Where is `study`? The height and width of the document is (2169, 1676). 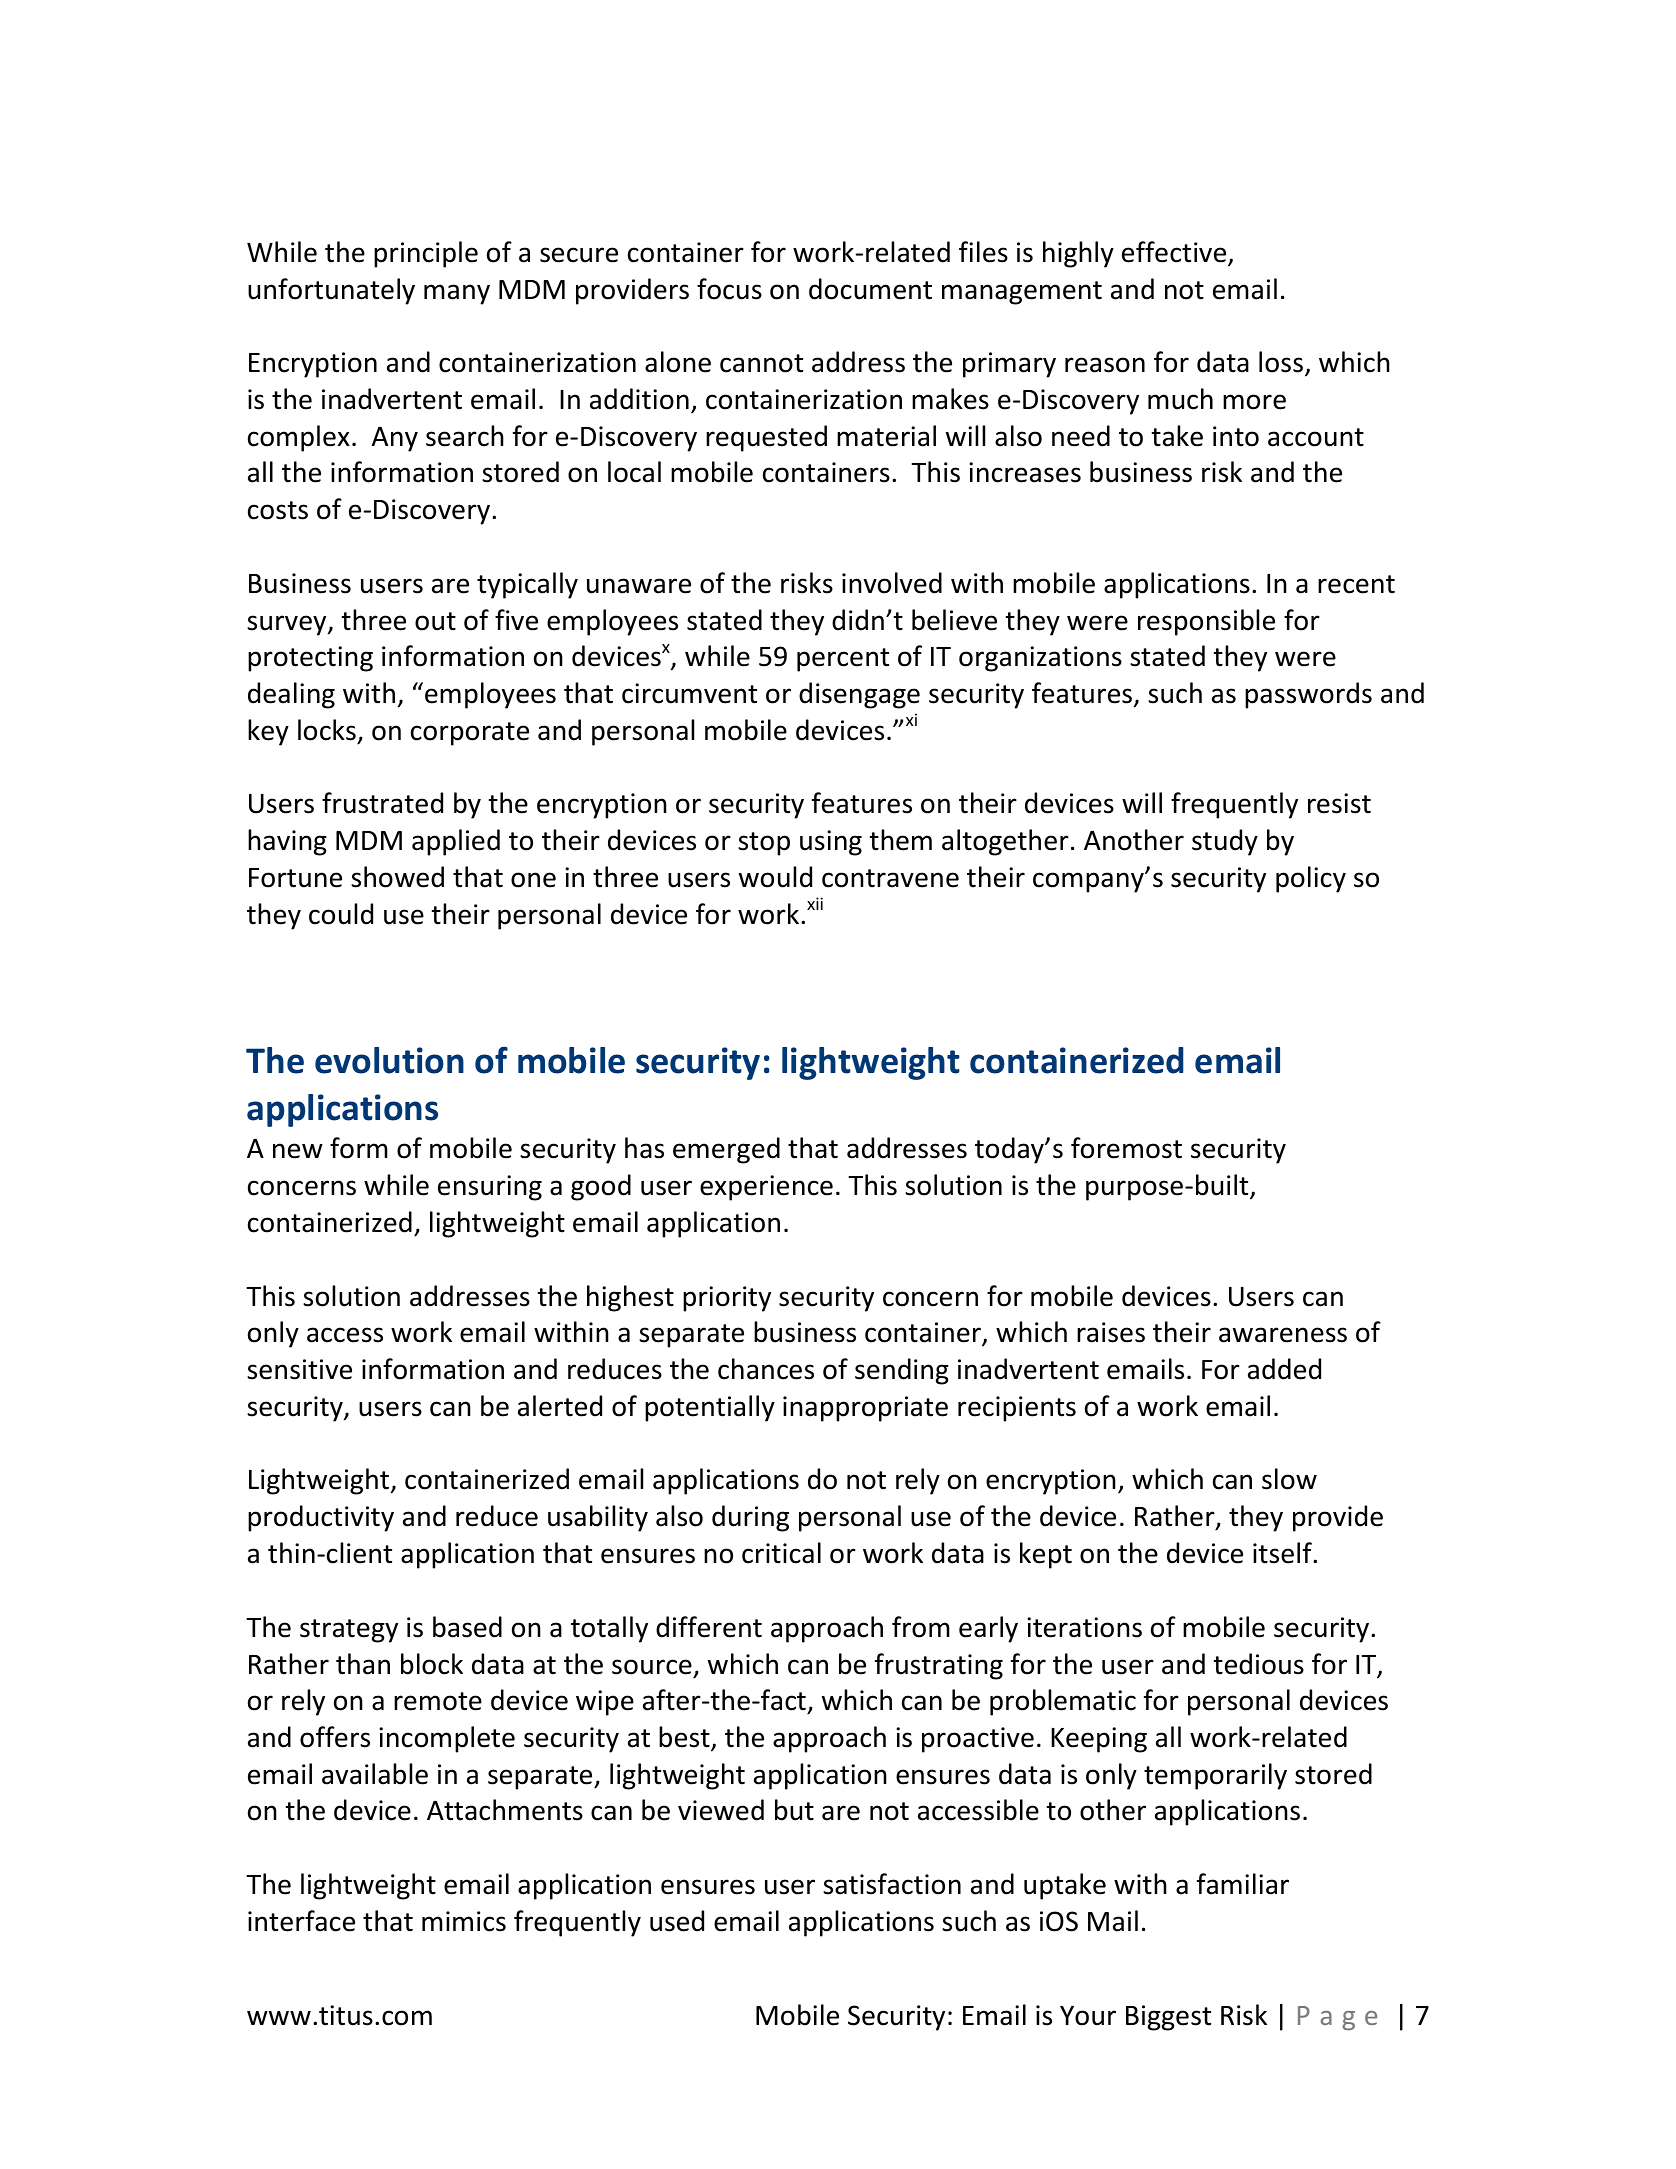
study is located at coordinates (1225, 842).
